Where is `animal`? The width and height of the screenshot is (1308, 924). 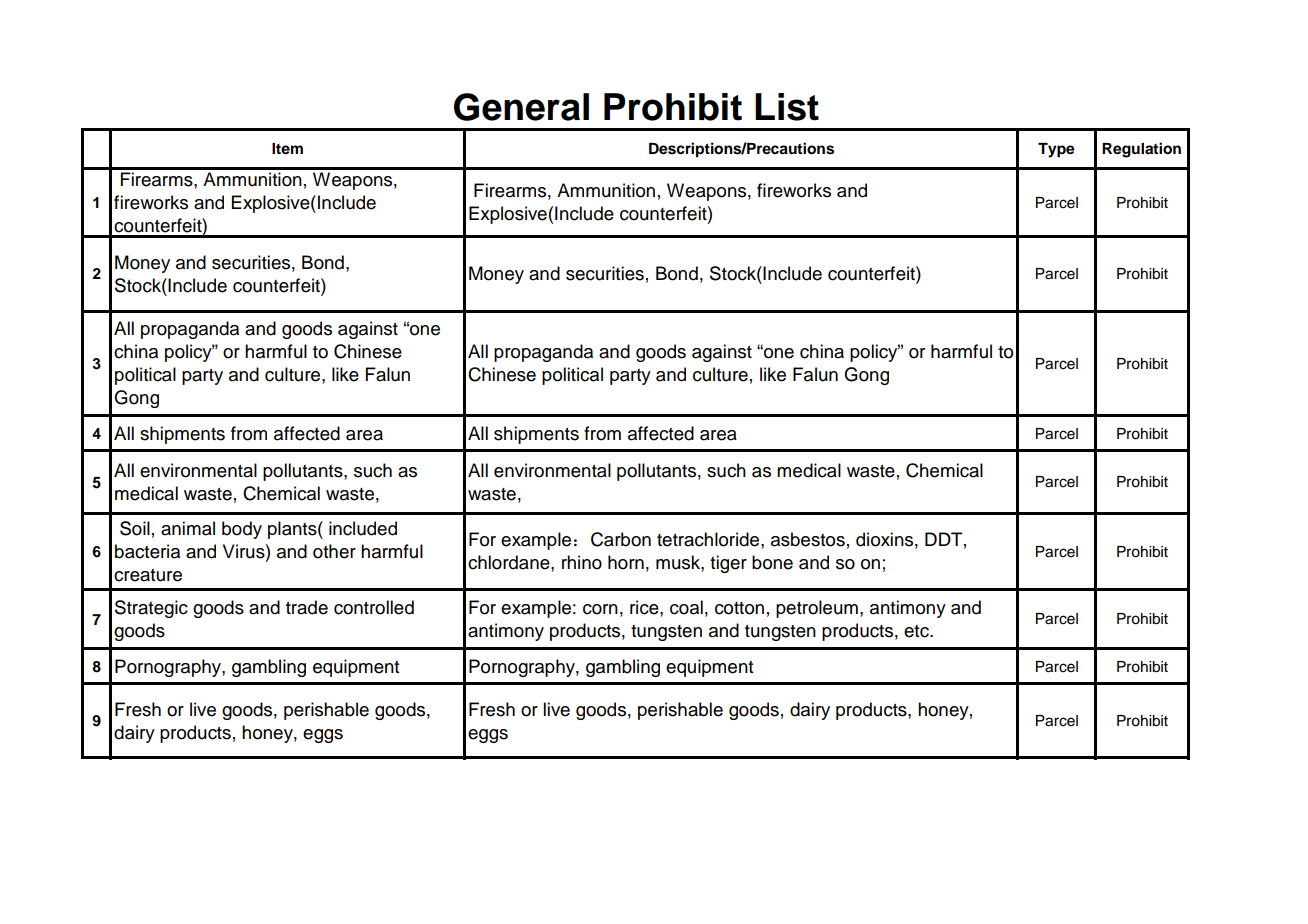 animal is located at coordinates (188, 528).
